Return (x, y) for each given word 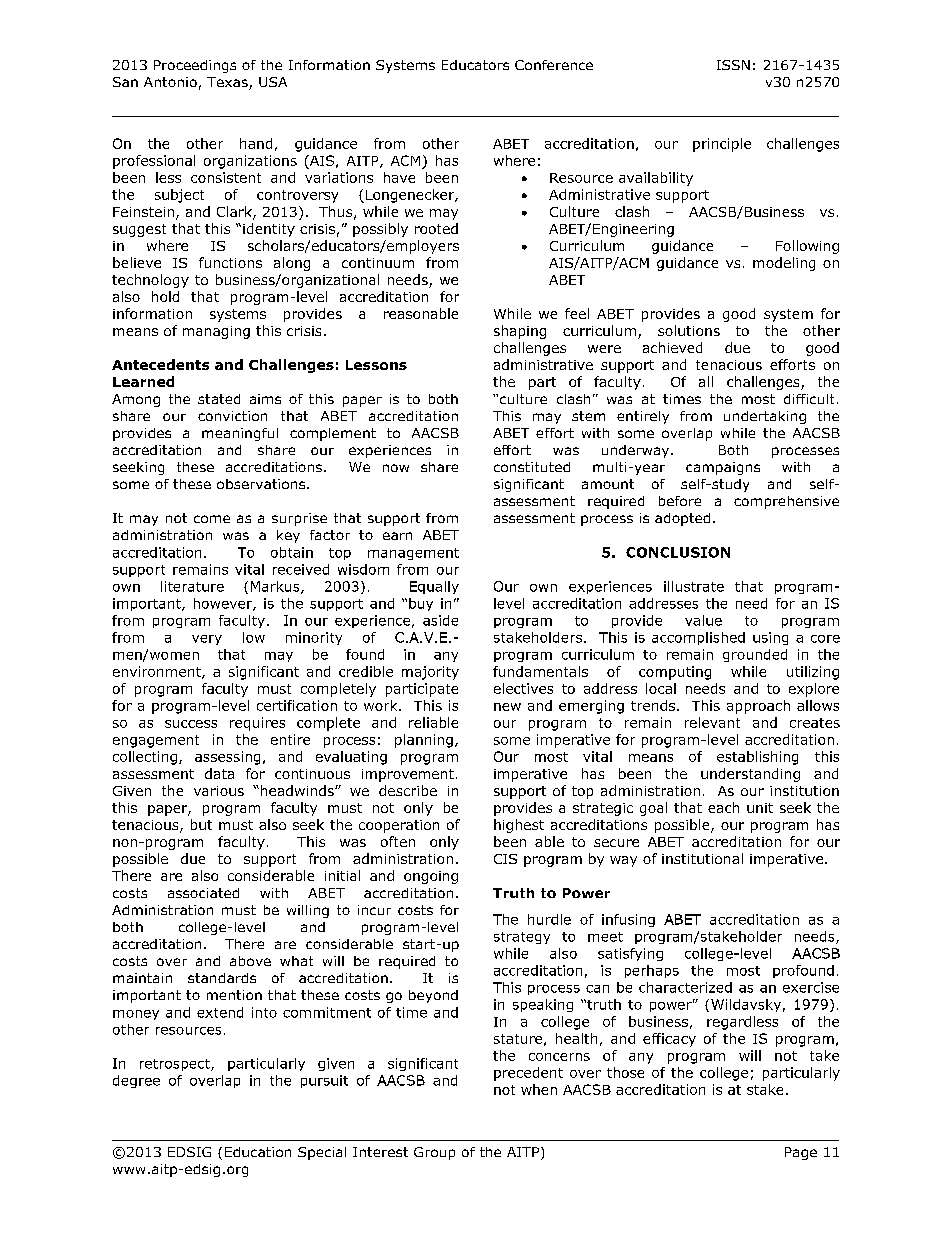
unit (760, 808)
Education (258, 1152)
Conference (554, 65)
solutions (689, 330)
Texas (228, 83)
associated (203, 893)
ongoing (431, 877)
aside (440, 620)
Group (434, 1153)
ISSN (733, 65)
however (224, 604)
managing (216, 332)
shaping (520, 332)
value (703, 620)
